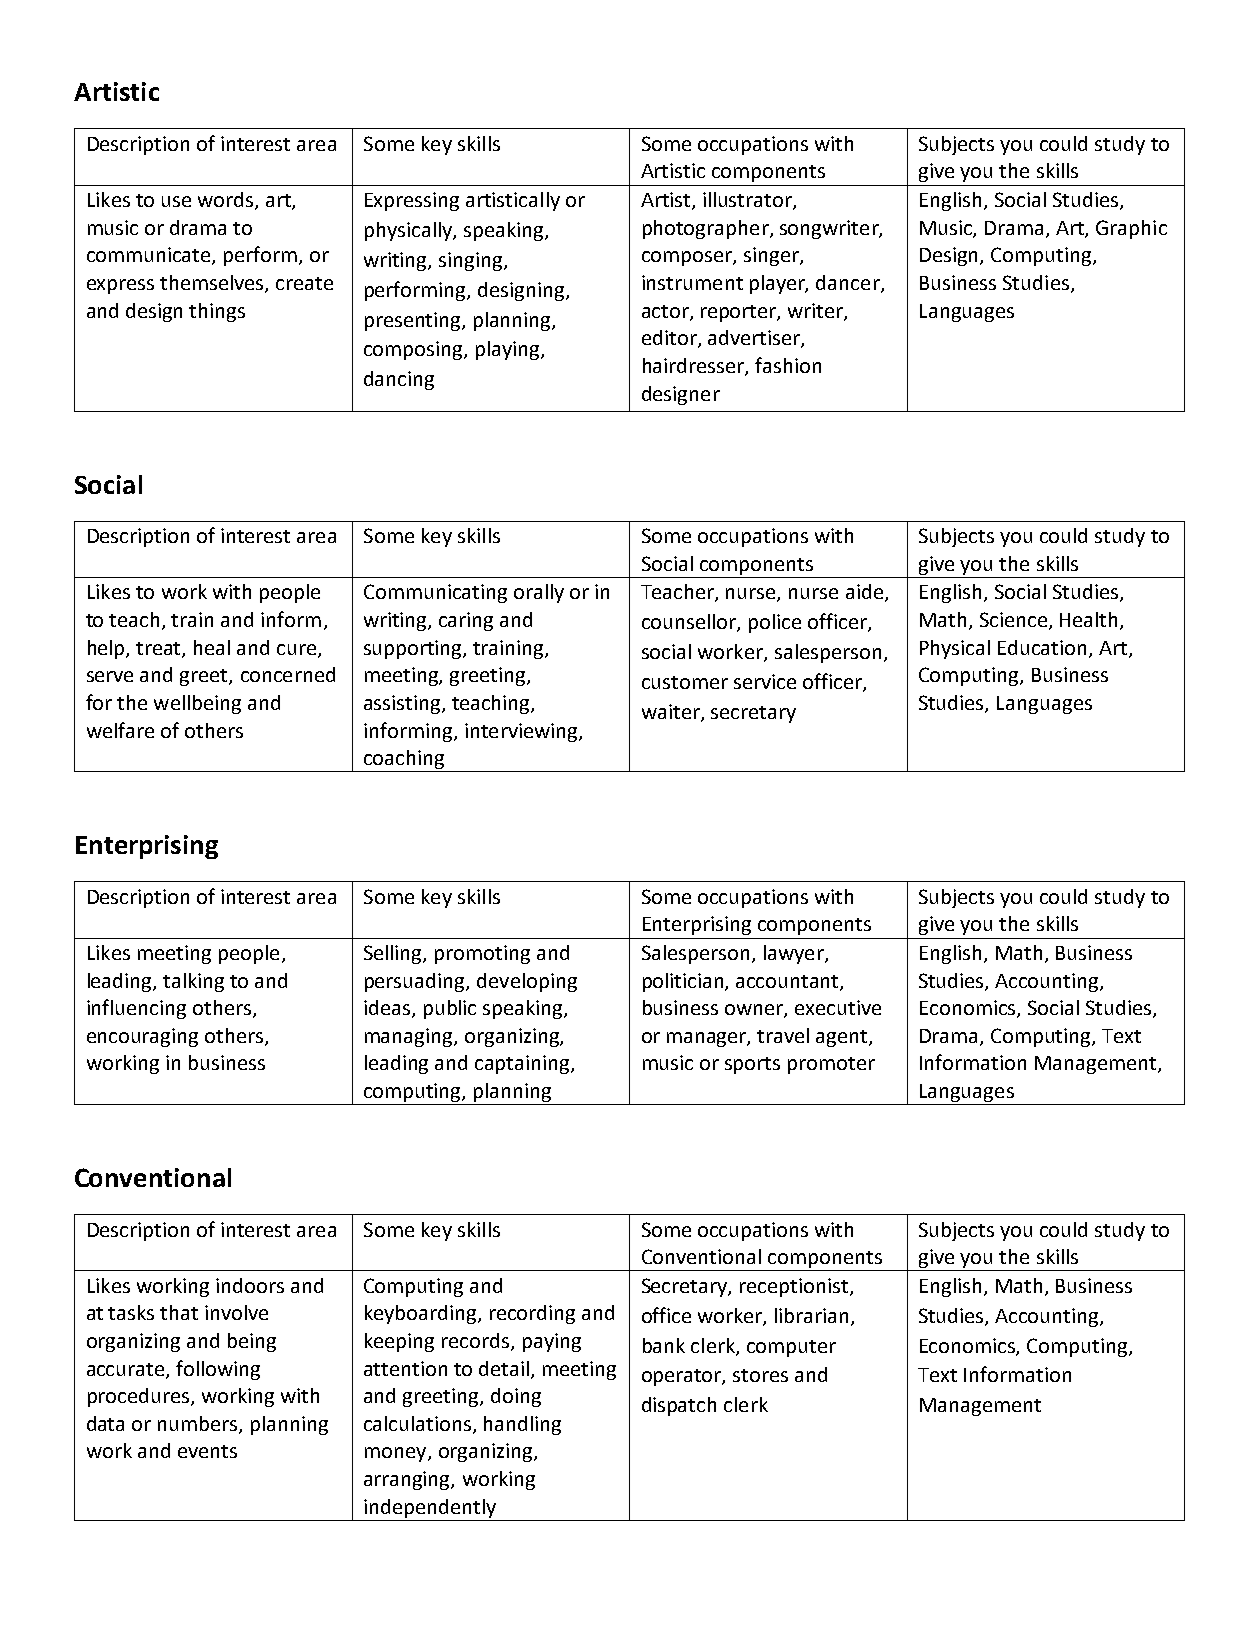 This document has width=1259, height=1629. Describe the element at coordinates (207, 1451) in the document. I see `events` at that location.
